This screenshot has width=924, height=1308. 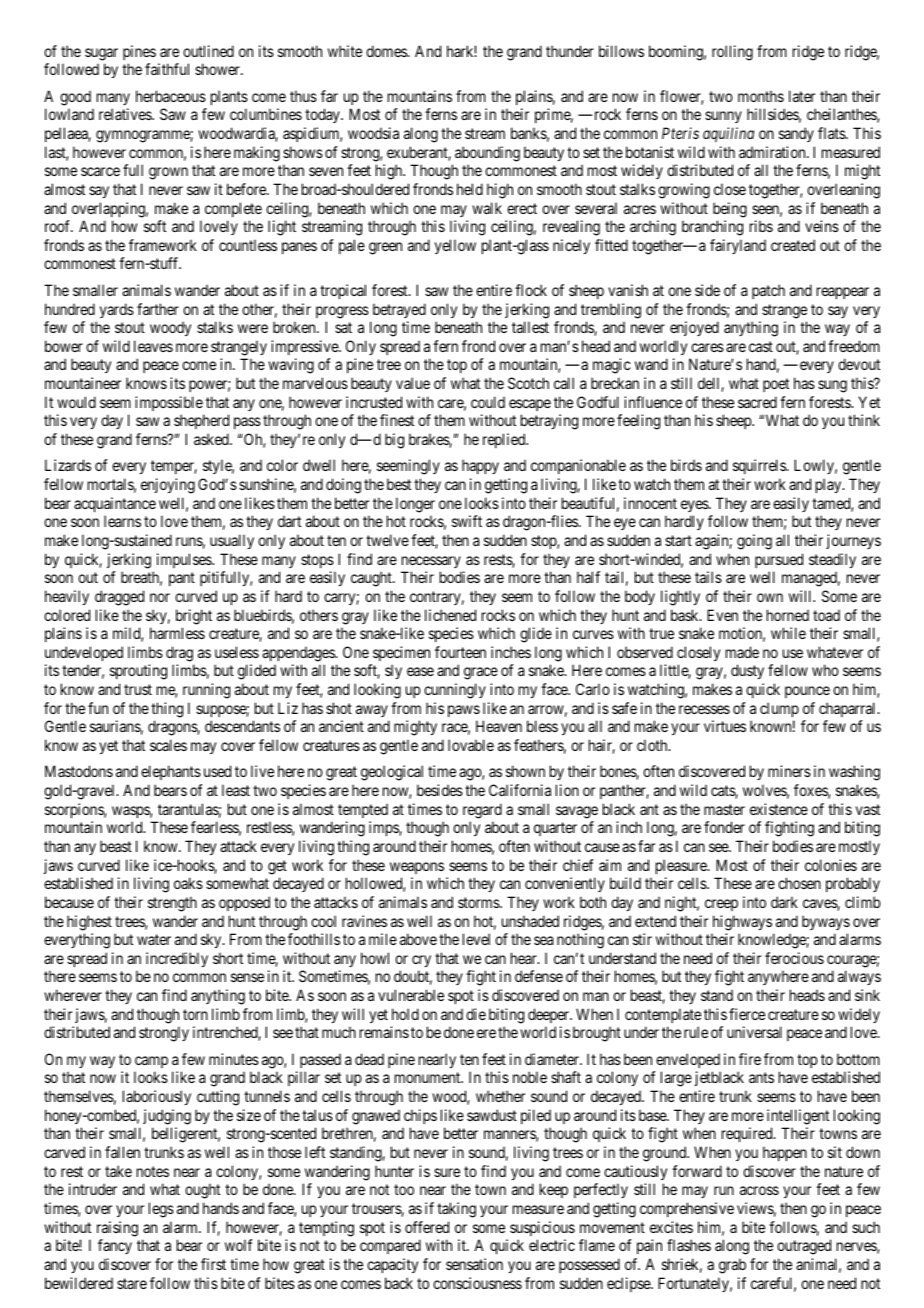 What do you see at coordinates (487, 154) in the screenshot?
I see `abounding` at bounding box center [487, 154].
